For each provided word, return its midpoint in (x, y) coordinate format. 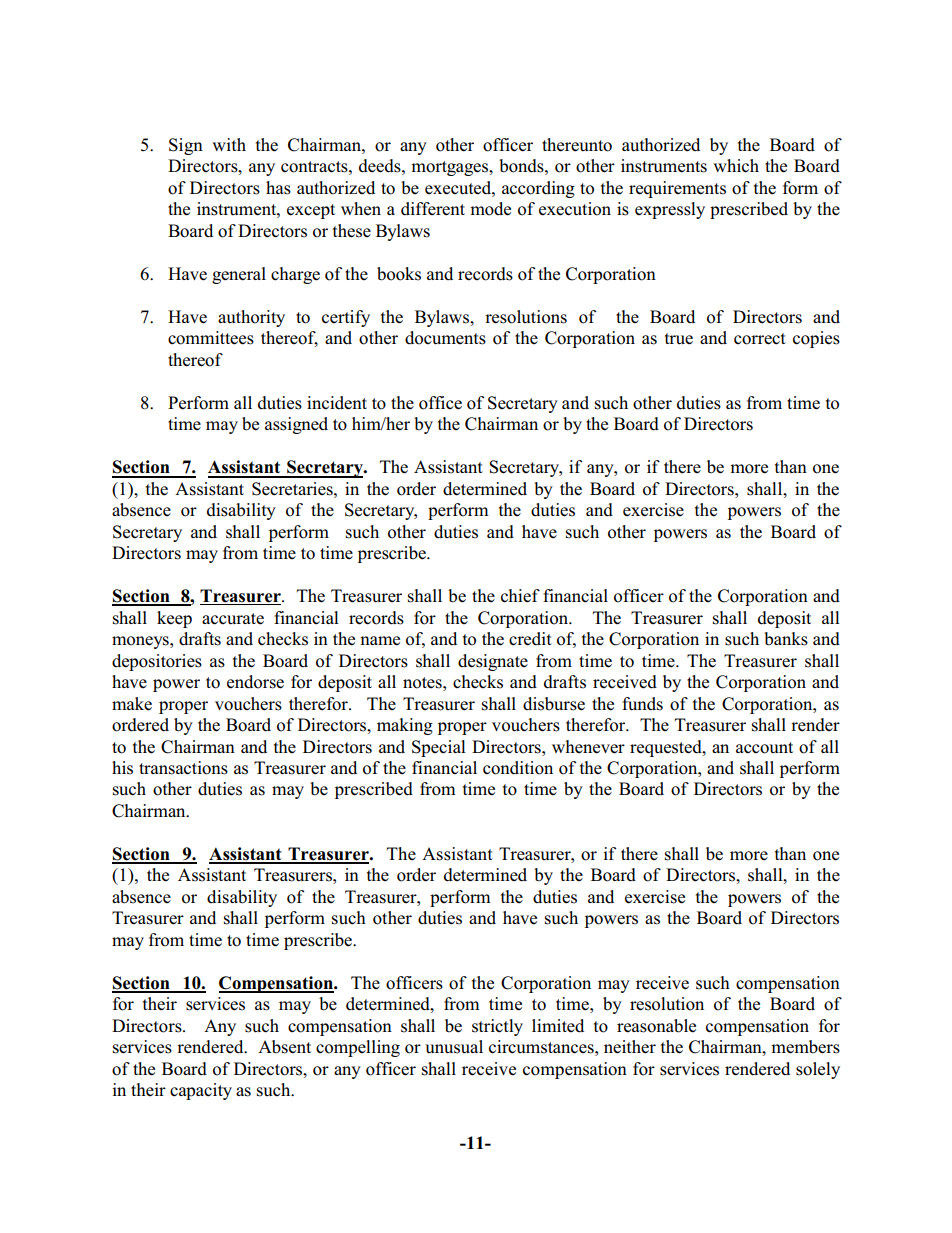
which (736, 166)
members (805, 1047)
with (229, 144)
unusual (454, 1047)
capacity (201, 1091)
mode (490, 209)
